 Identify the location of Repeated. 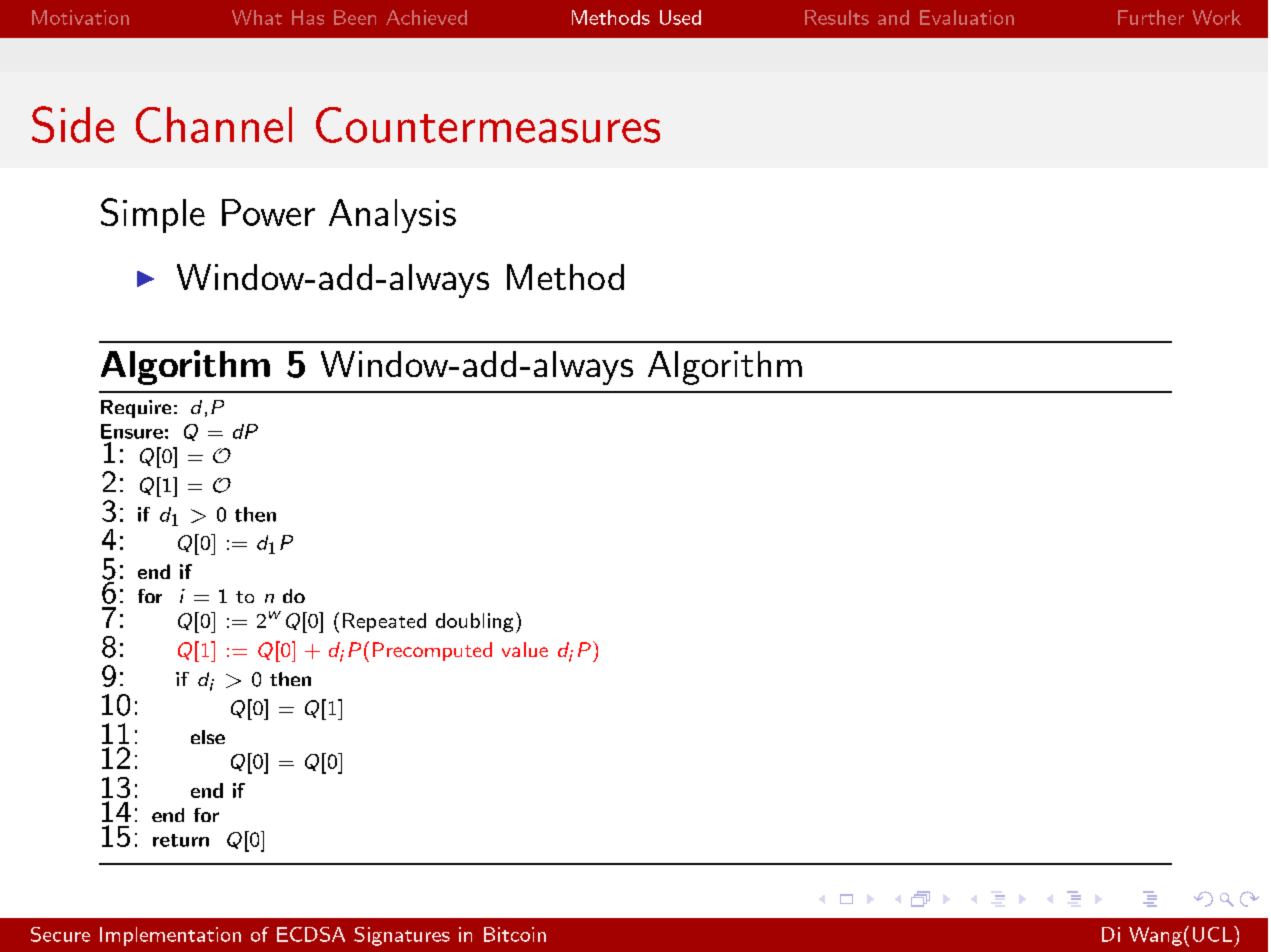
(384, 622).
